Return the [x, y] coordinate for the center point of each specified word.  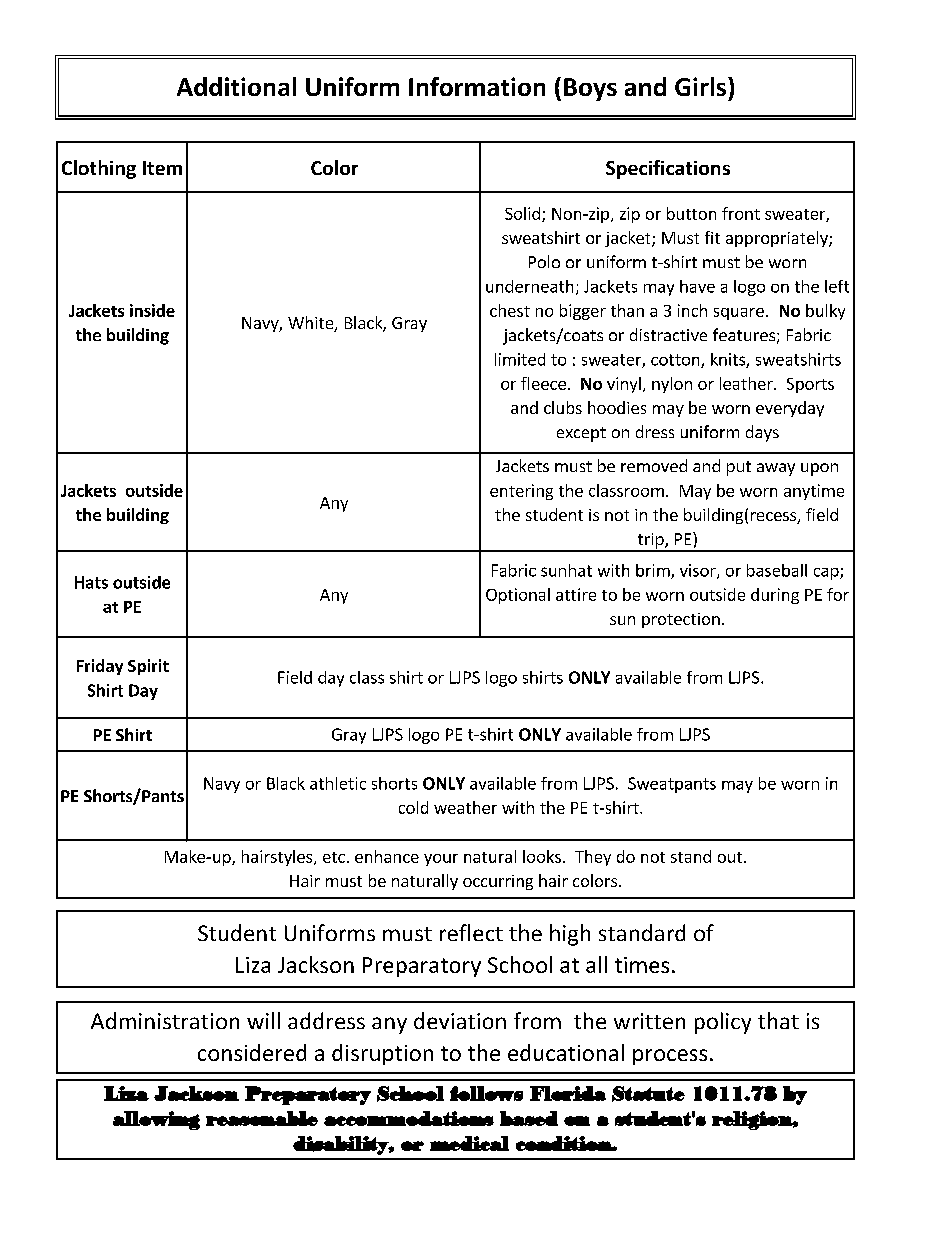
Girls [702, 86]
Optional [518, 596]
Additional [236, 86]
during [775, 596]
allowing [156, 1120]
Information [477, 86]
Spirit [148, 667]
